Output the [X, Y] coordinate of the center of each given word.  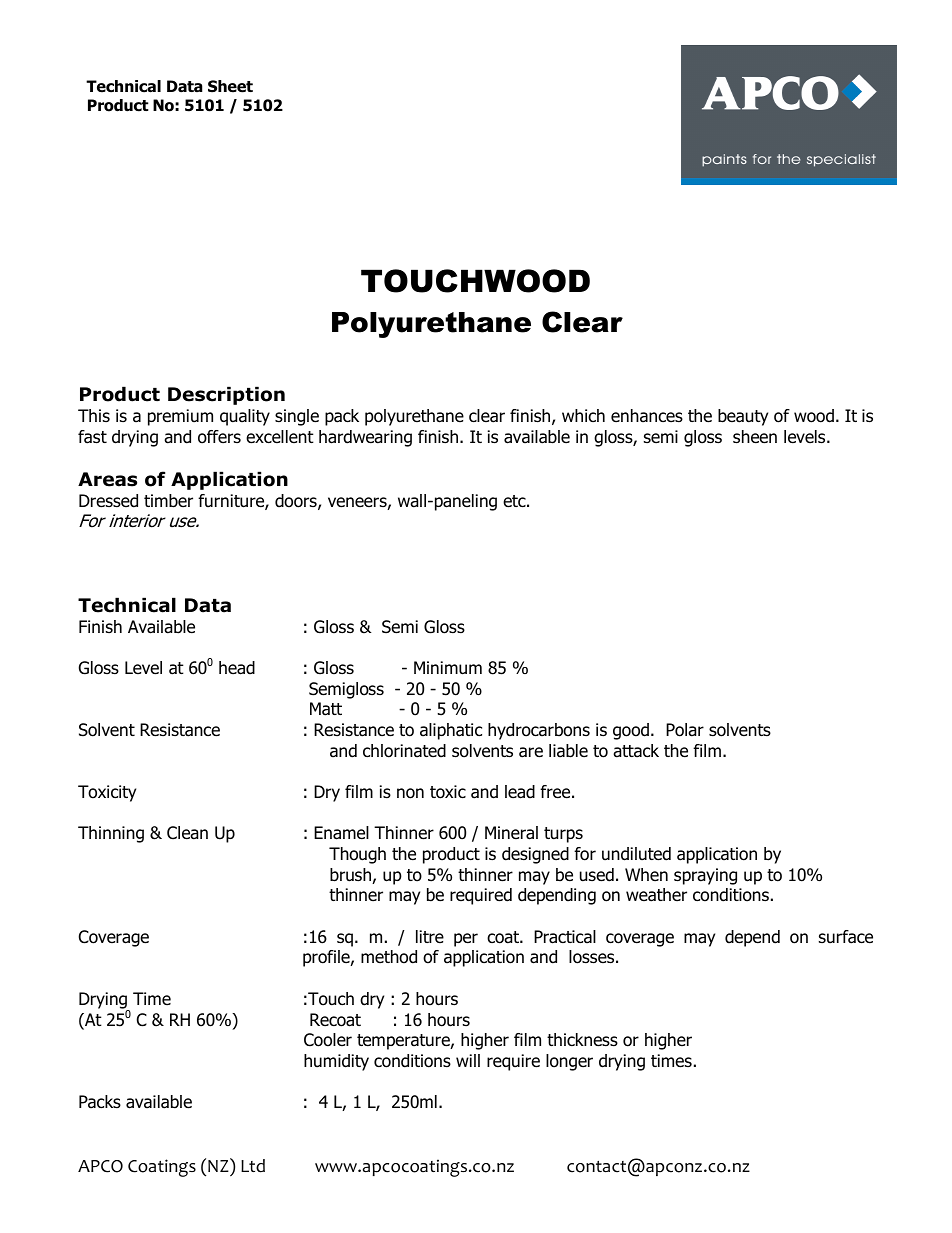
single [297, 417]
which [583, 415]
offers [219, 437]
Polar [685, 730]
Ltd [253, 1166]
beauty [743, 417]
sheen [755, 437]
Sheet [230, 86]
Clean [187, 833]
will [468, 1060]
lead [520, 792]
